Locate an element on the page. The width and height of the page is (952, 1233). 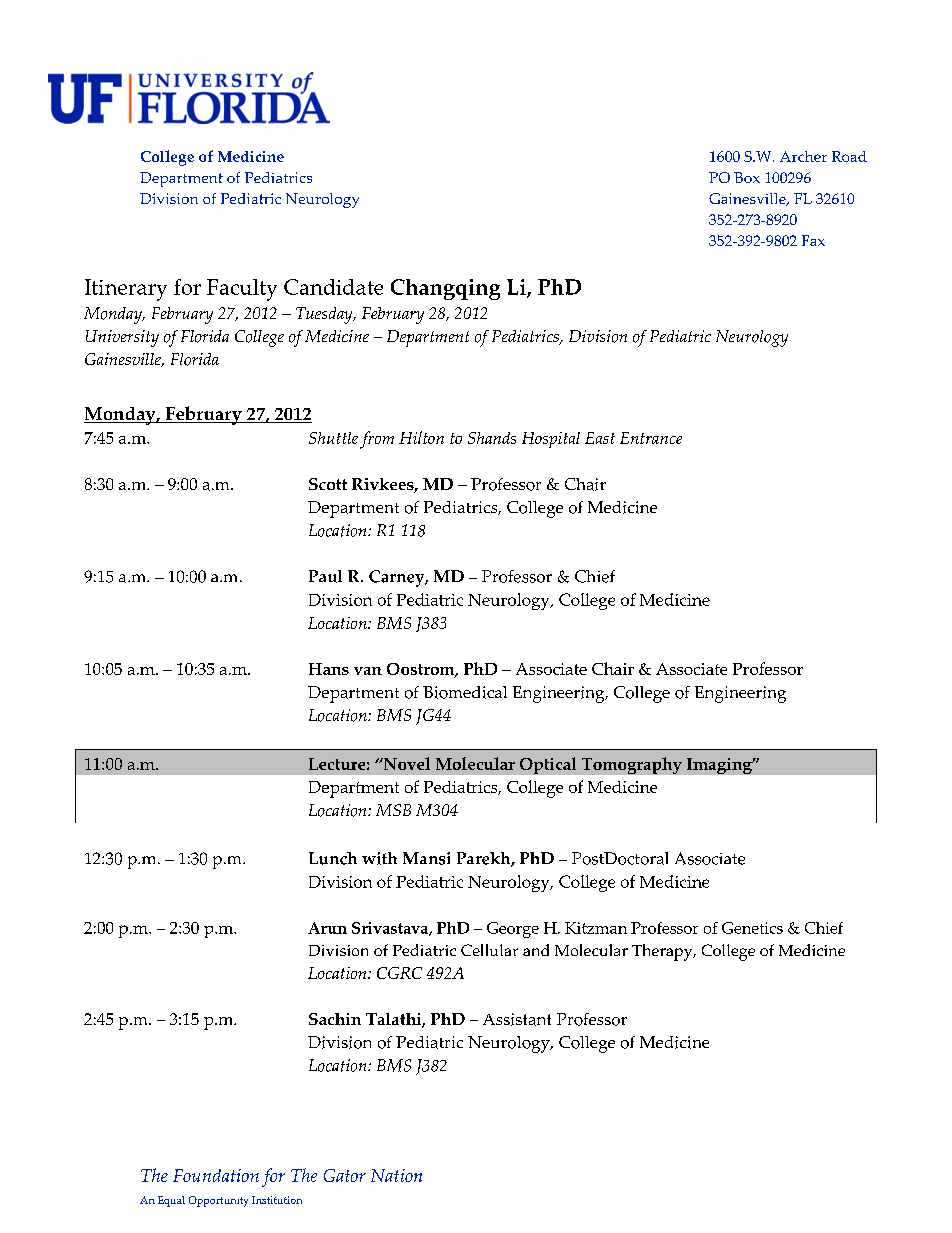
Tomography is located at coordinates (632, 765).
